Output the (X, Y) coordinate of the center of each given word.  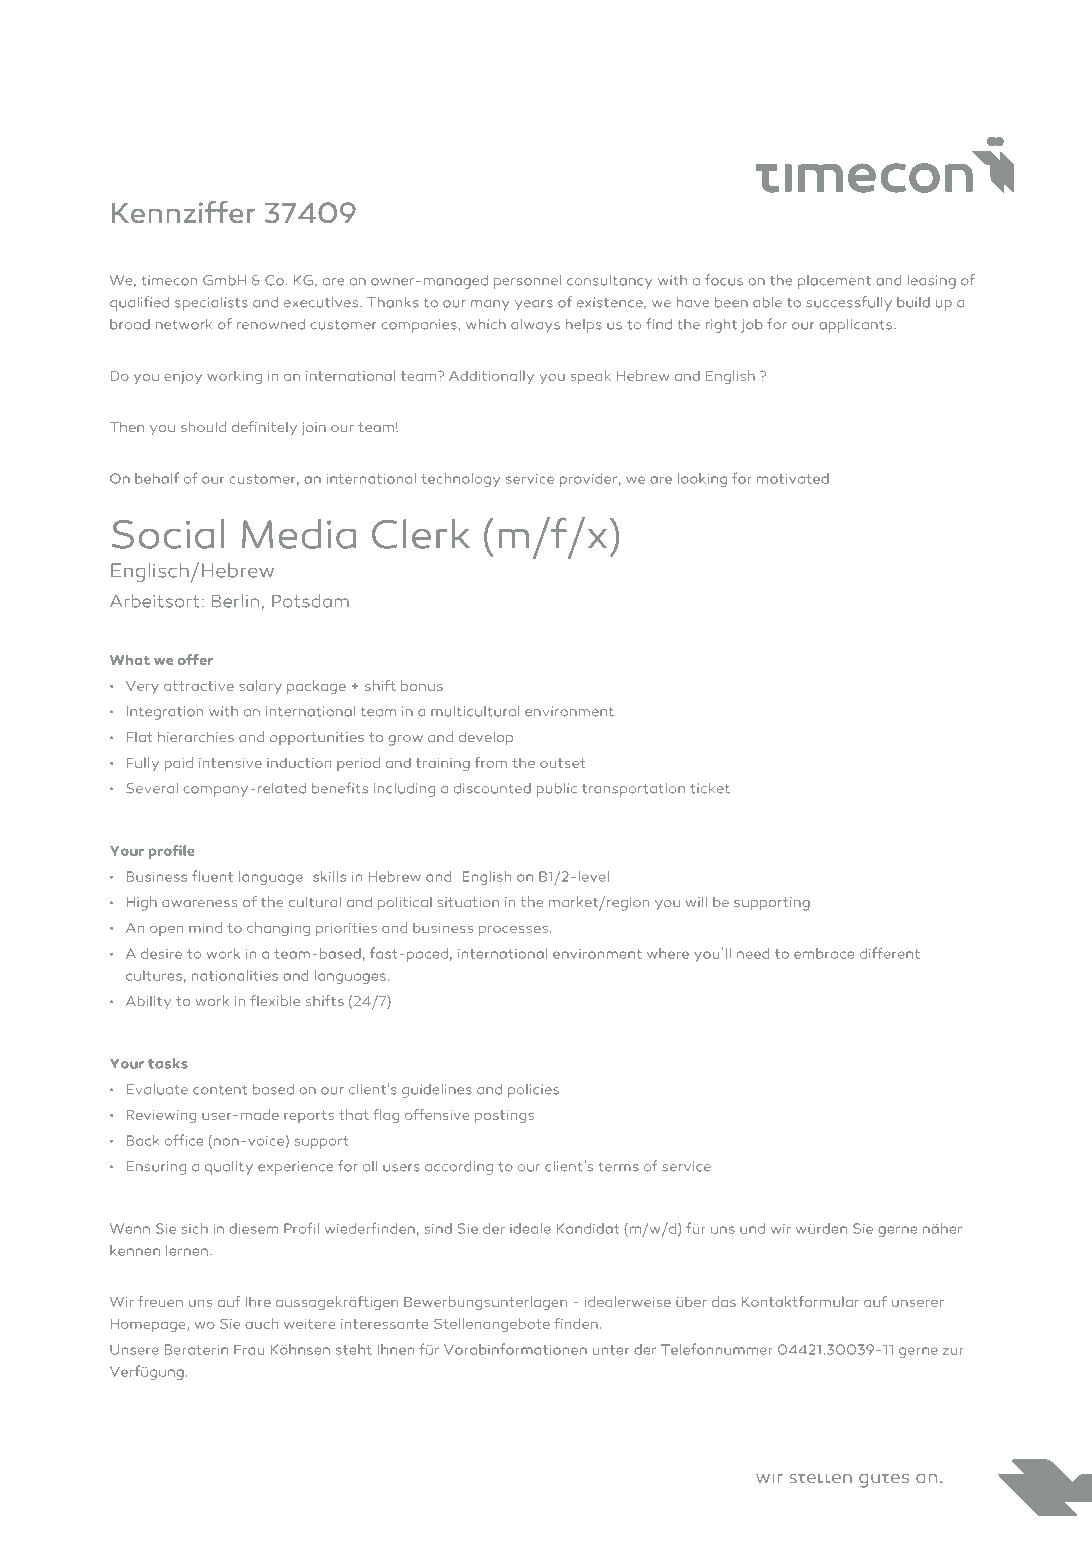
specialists (211, 304)
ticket (710, 788)
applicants (855, 326)
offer (195, 659)
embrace (824, 953)
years (534, 305)
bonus (422, 685)
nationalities (235, 975)
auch (261, 1323)
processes (513, 931)
